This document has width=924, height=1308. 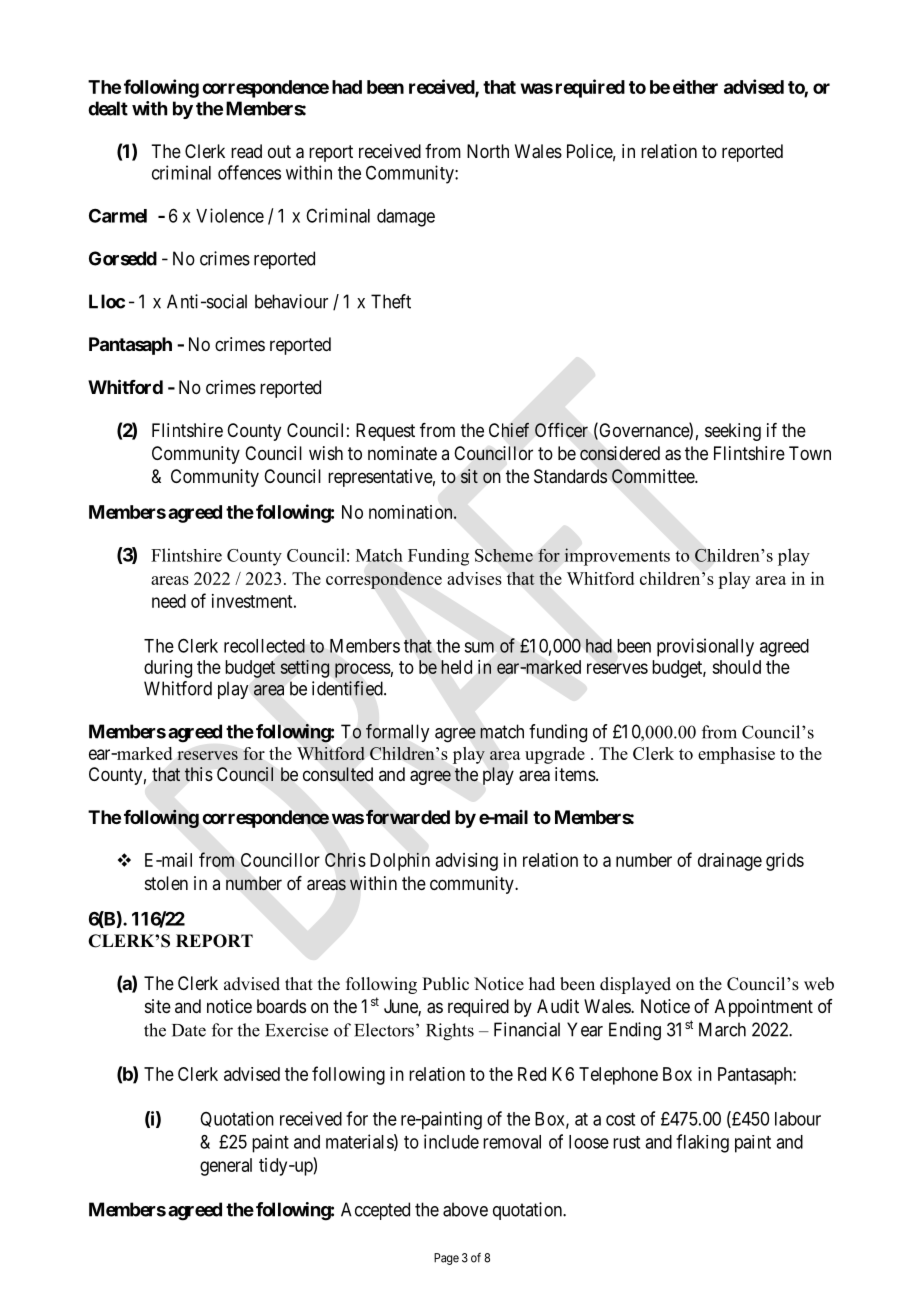 I want to click on North, so click(x=488, y=151).
